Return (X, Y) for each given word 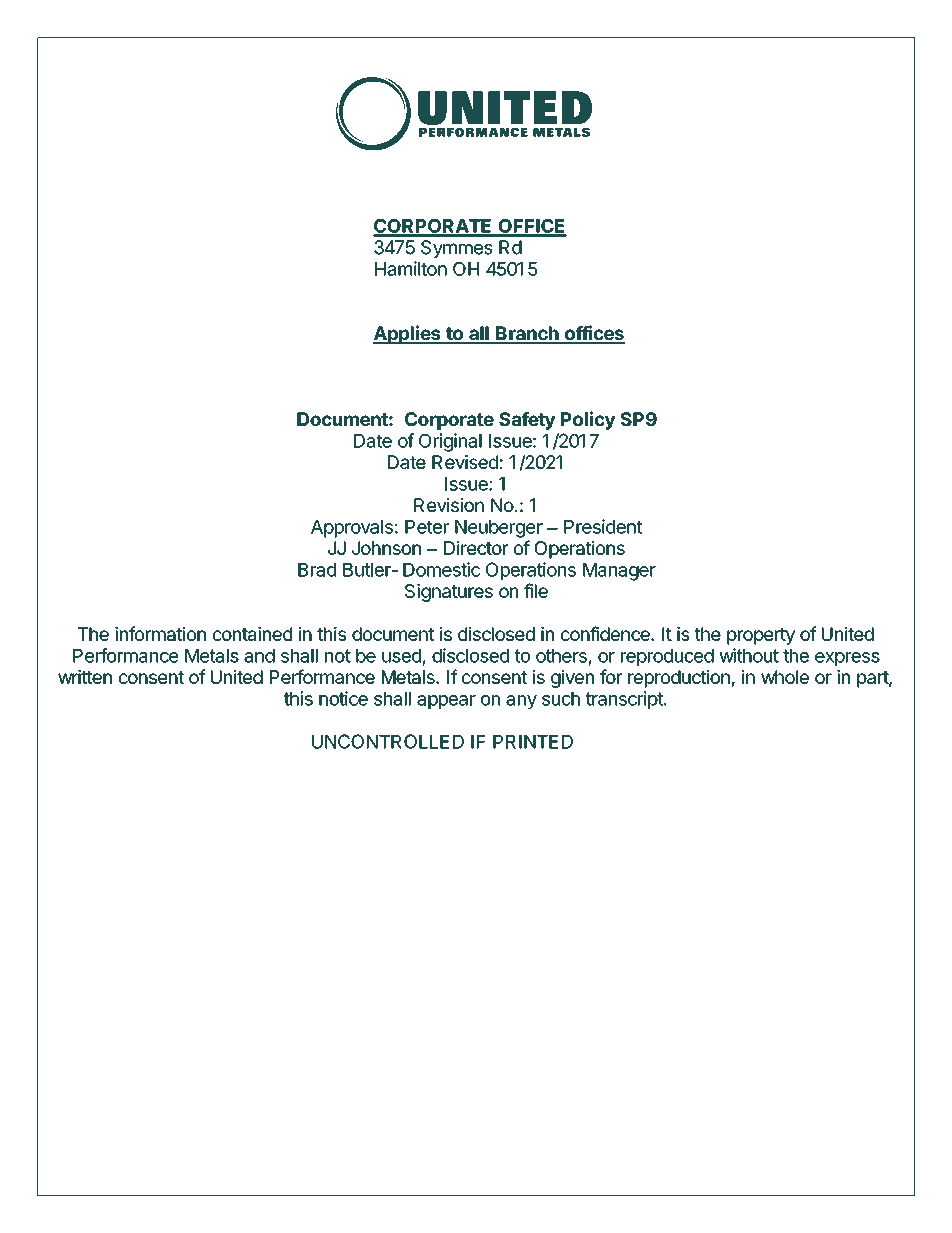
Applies (408, 334)
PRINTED (533, 742)
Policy (588, 420)
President (603, 526)
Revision (449, 505)
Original (450, 442)
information (160, 633)
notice (343, 698)
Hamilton (411, 268)
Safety (527, 421)
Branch (527, 334)
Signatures (449, 593)
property (761, 636)
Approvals (352, 529)
